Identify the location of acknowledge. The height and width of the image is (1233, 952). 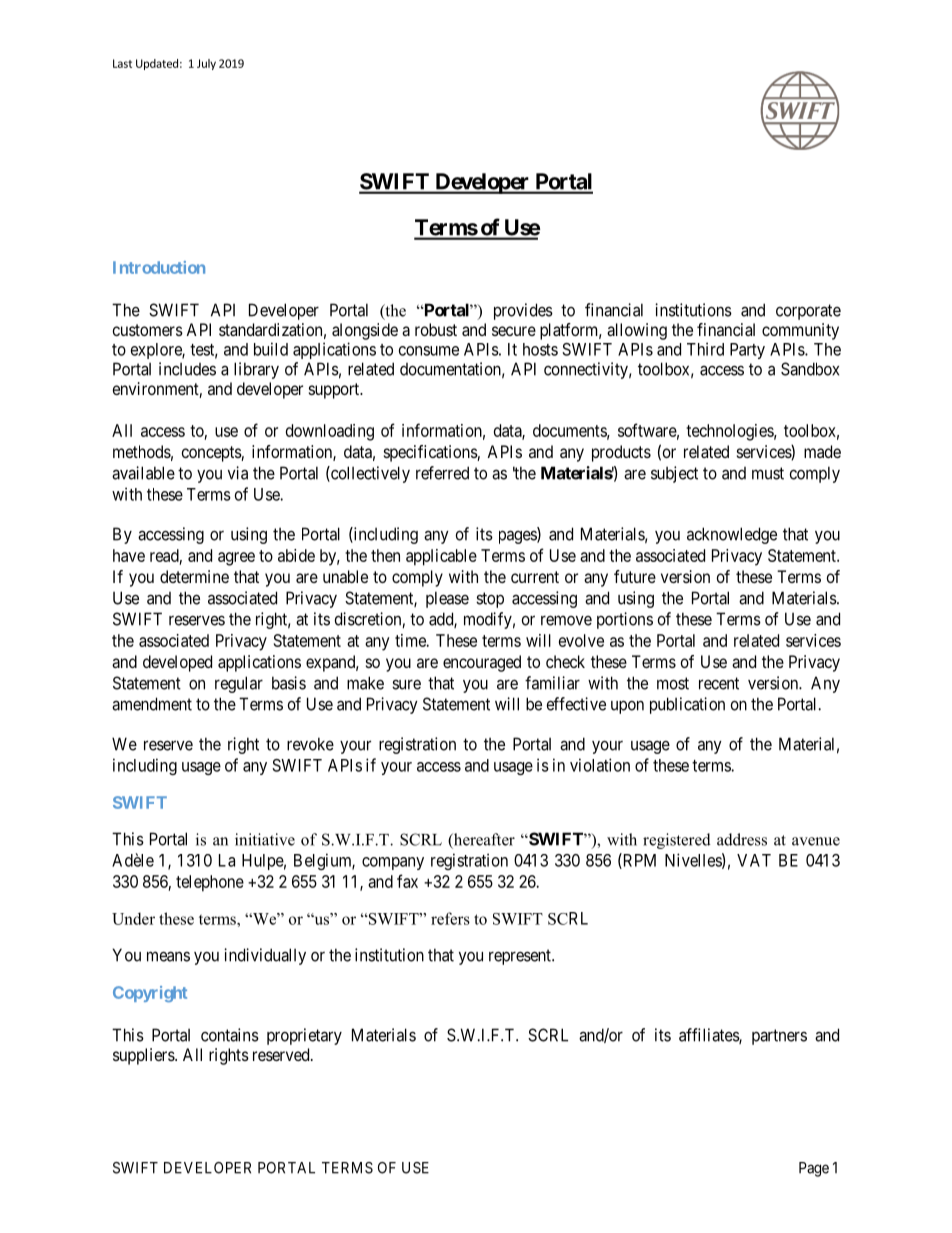
(732, 535).
